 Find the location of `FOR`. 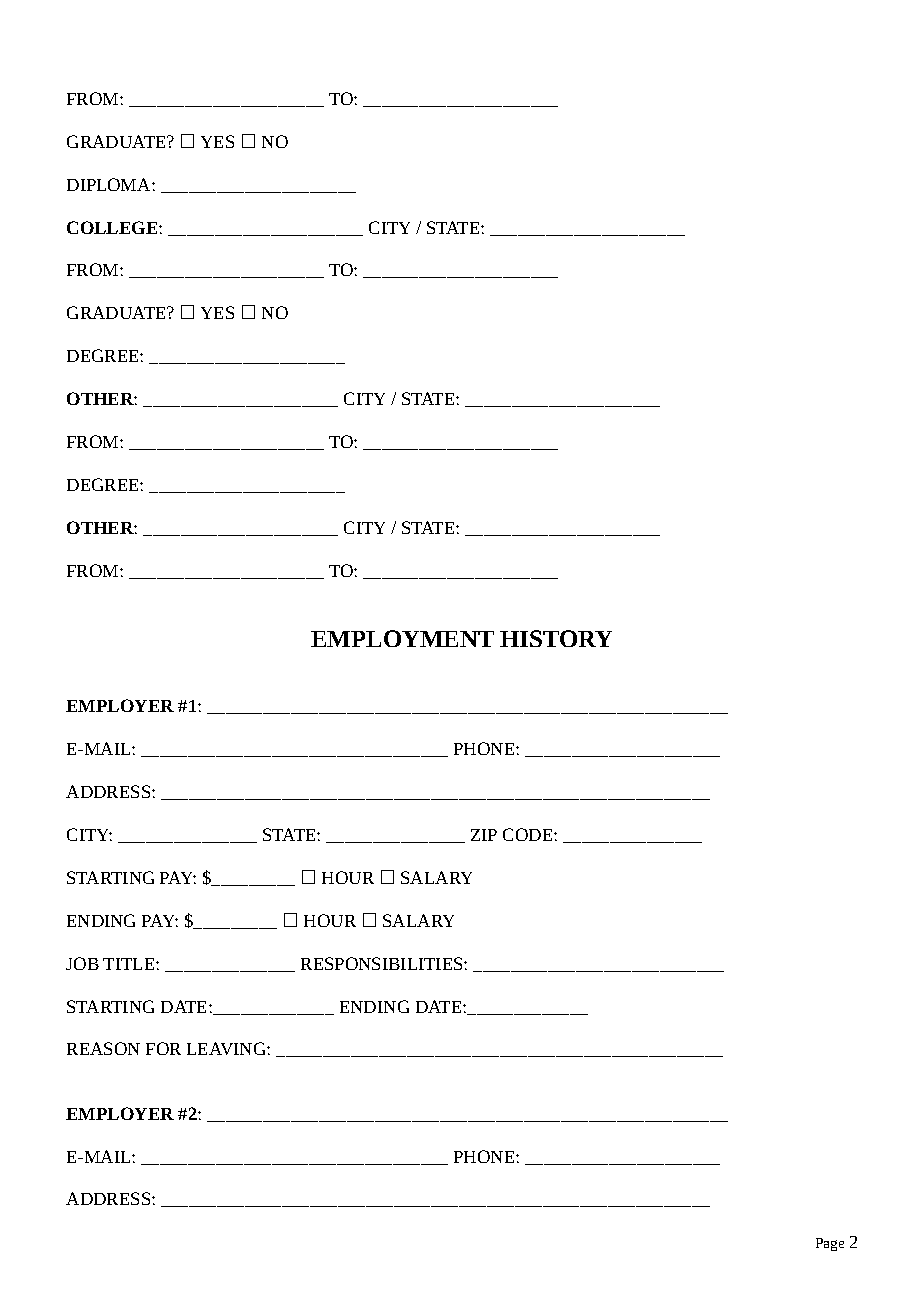

FOR is located at coordinates (163, 1048).
